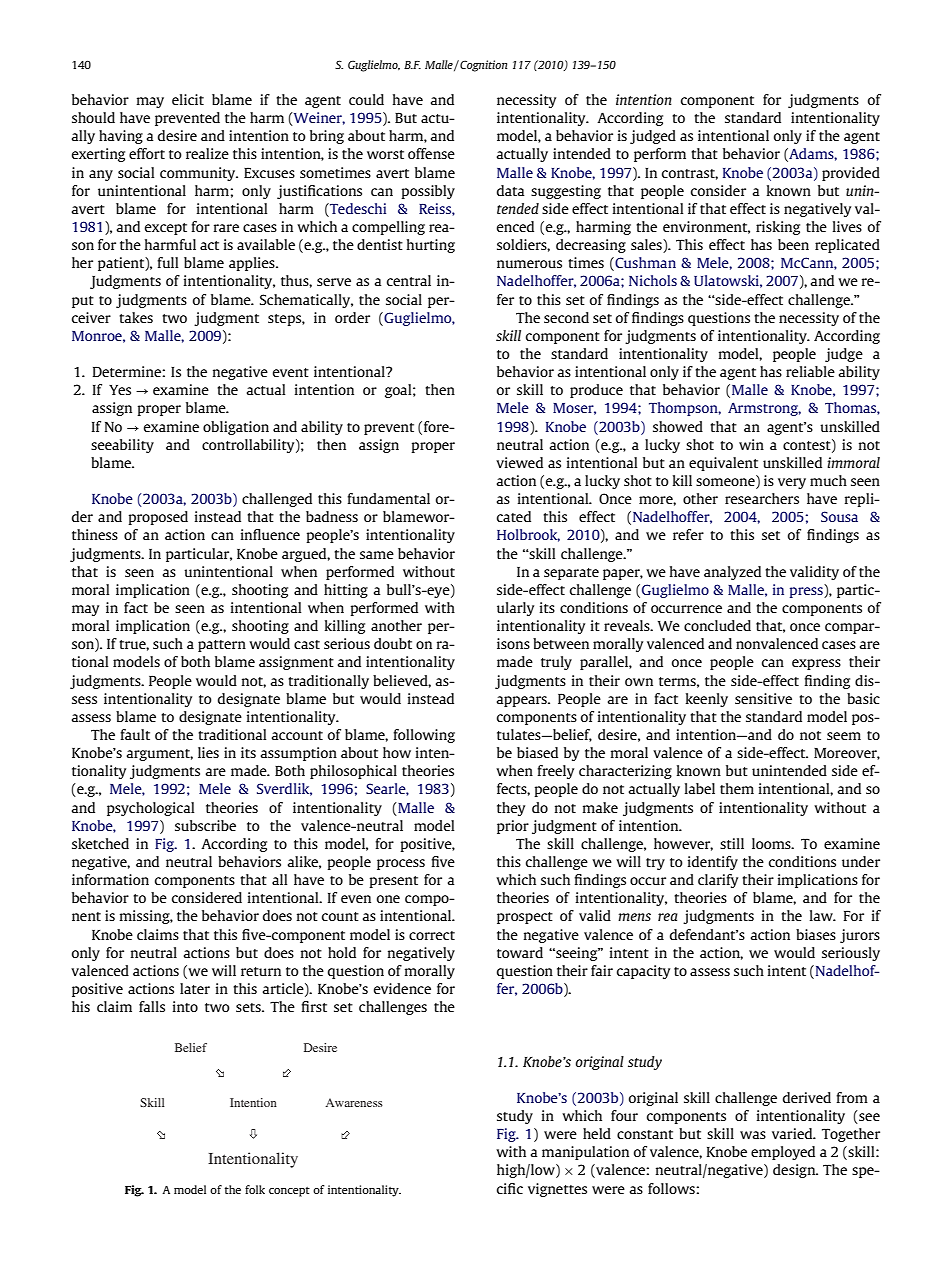 Image resolution: width=944 pixels, height=1288 pixels. What do you see at coordinates (783, 1153) in the screenshot?
I see `employed` at bounding box center [783, 1153].
